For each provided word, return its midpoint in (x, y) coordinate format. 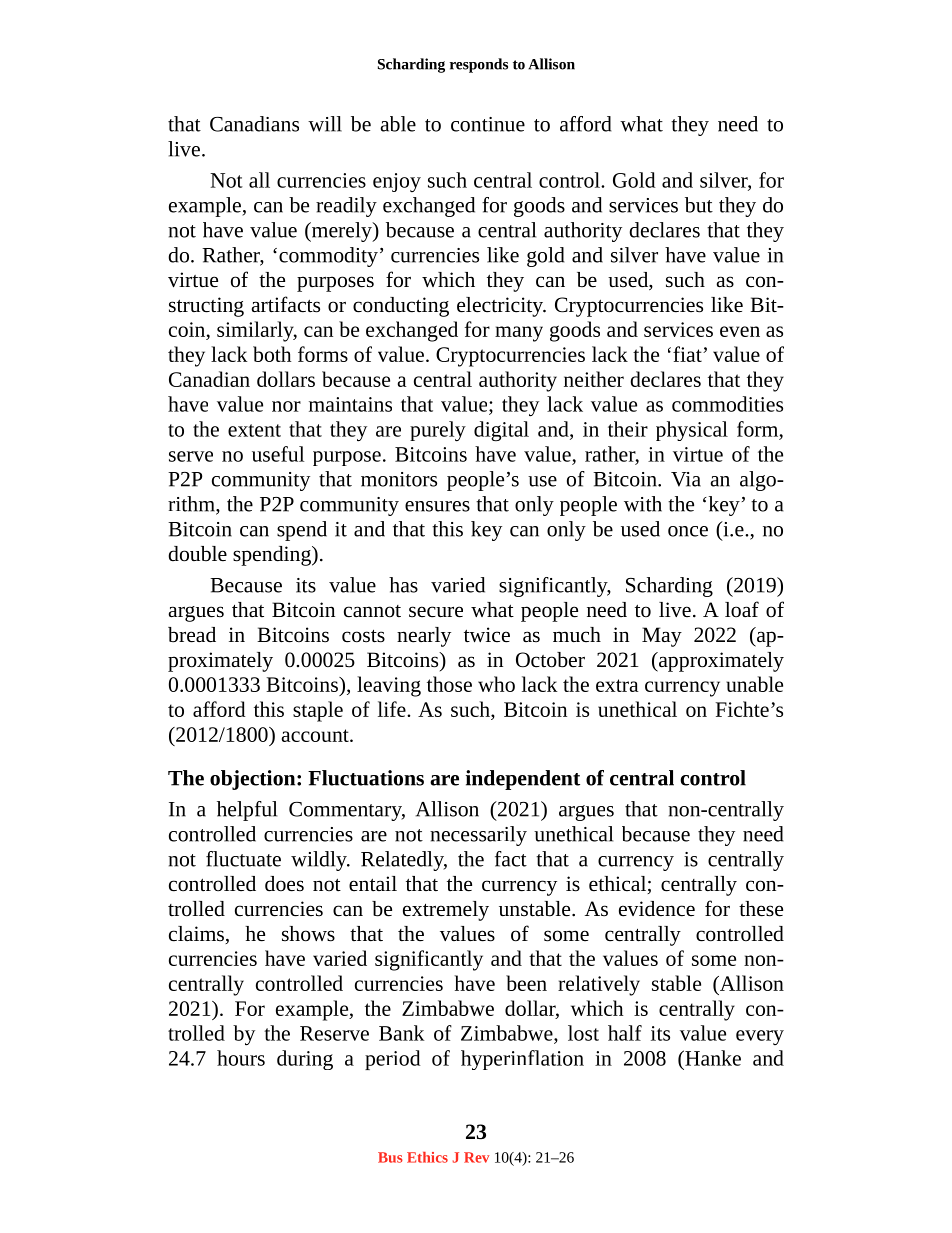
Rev (476, 1157)
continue (488, 124)
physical (692, 431)
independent (523, 780)
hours (241, 1058)
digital (501, 431)
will (325, 124)
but (699, 205)
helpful (247, 811)
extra (617, 685)
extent (254, 430)
